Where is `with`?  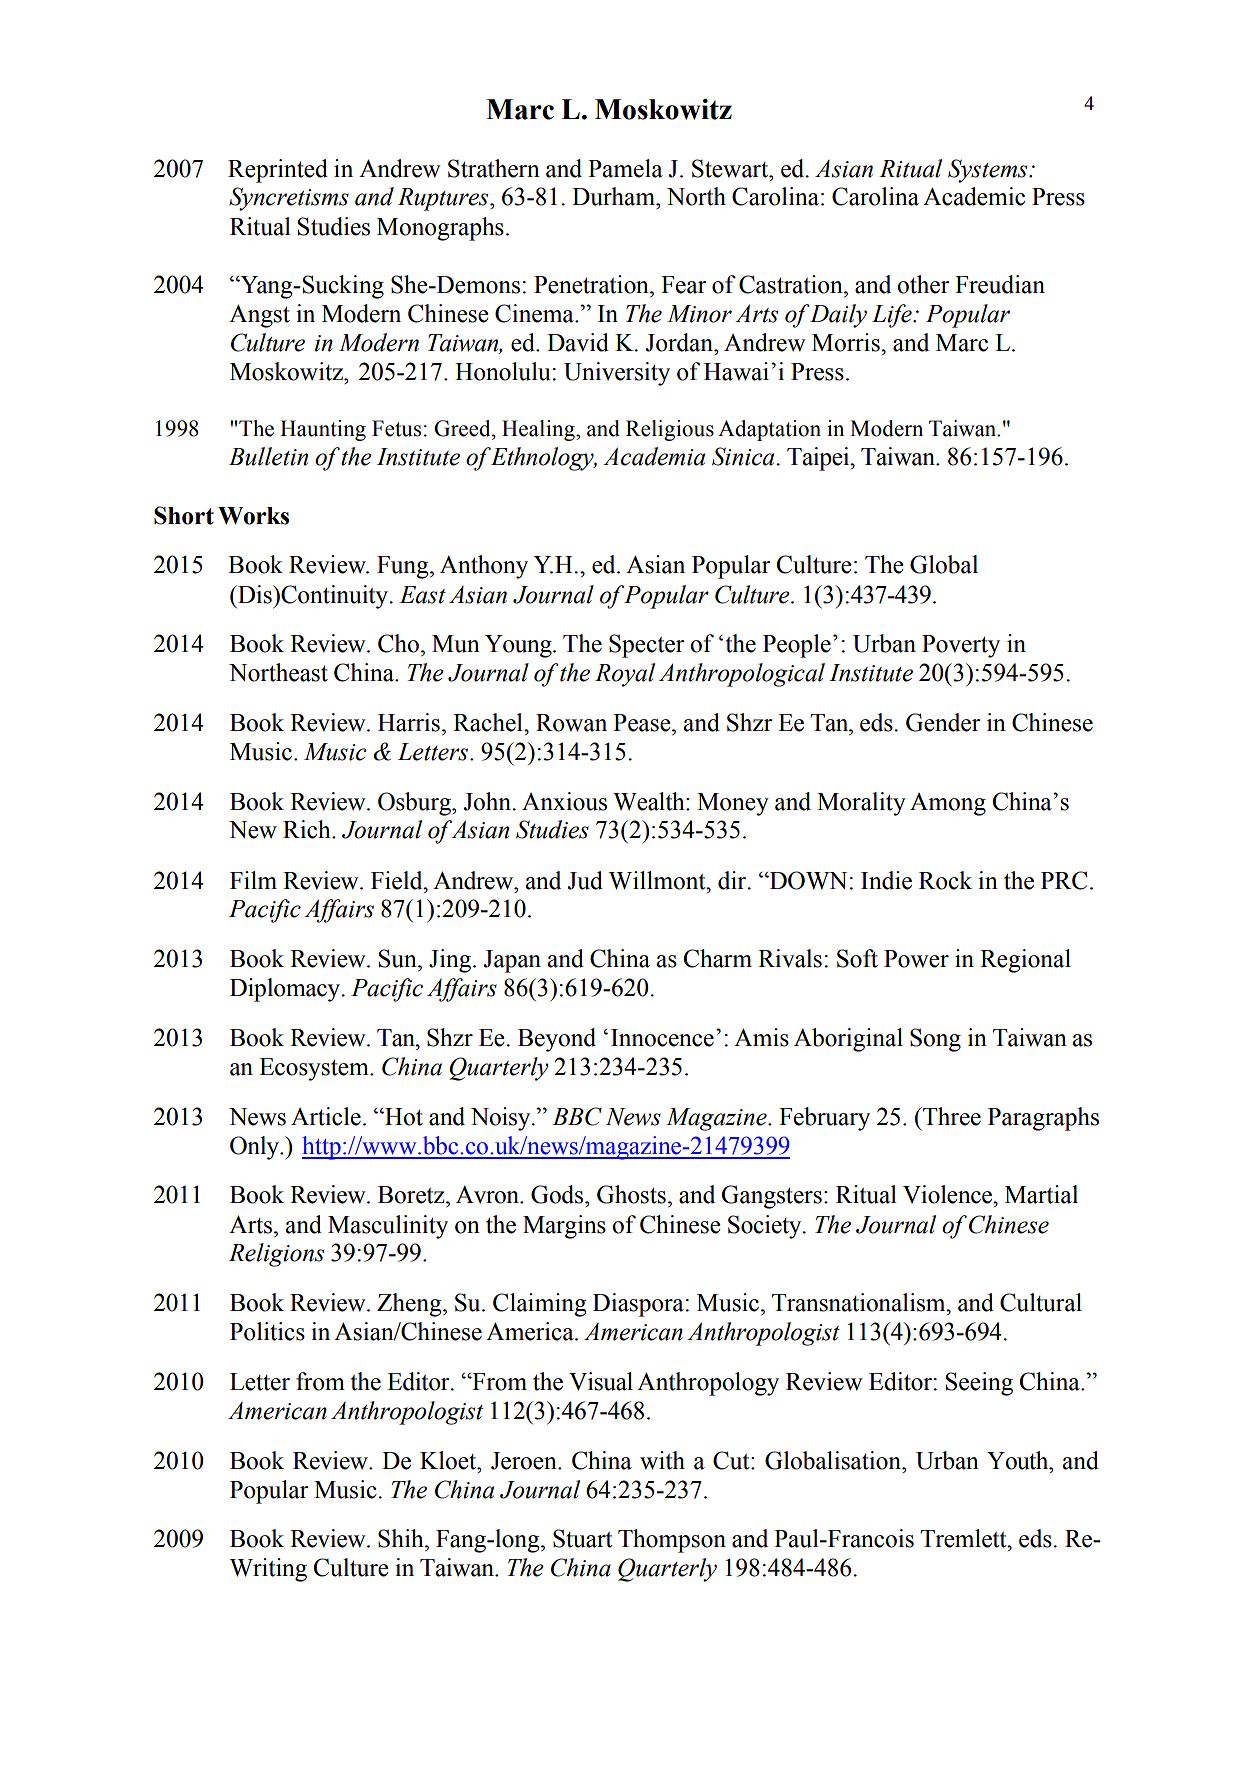 with is located at coordinates (662, 1460).
